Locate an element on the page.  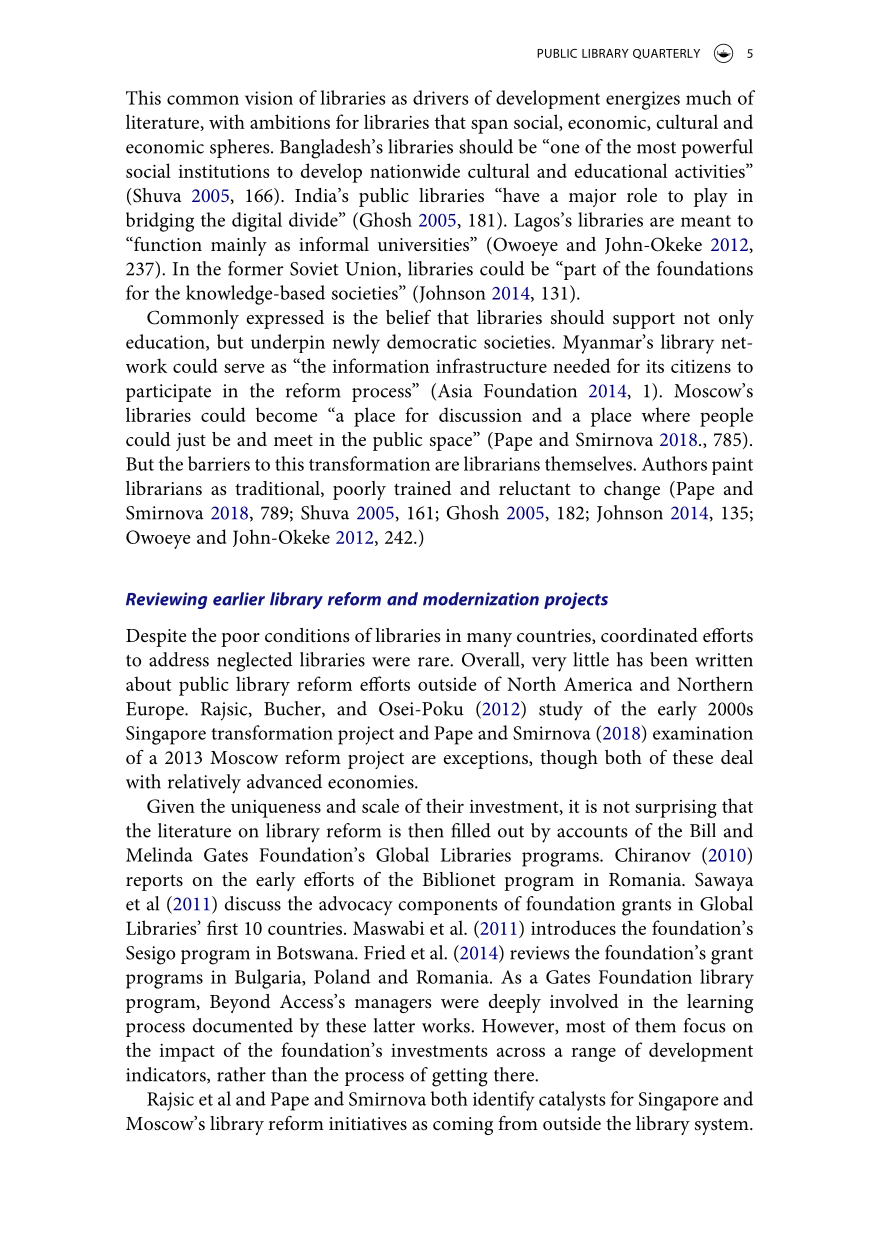
modernization is located at coordinates (481, 599).
